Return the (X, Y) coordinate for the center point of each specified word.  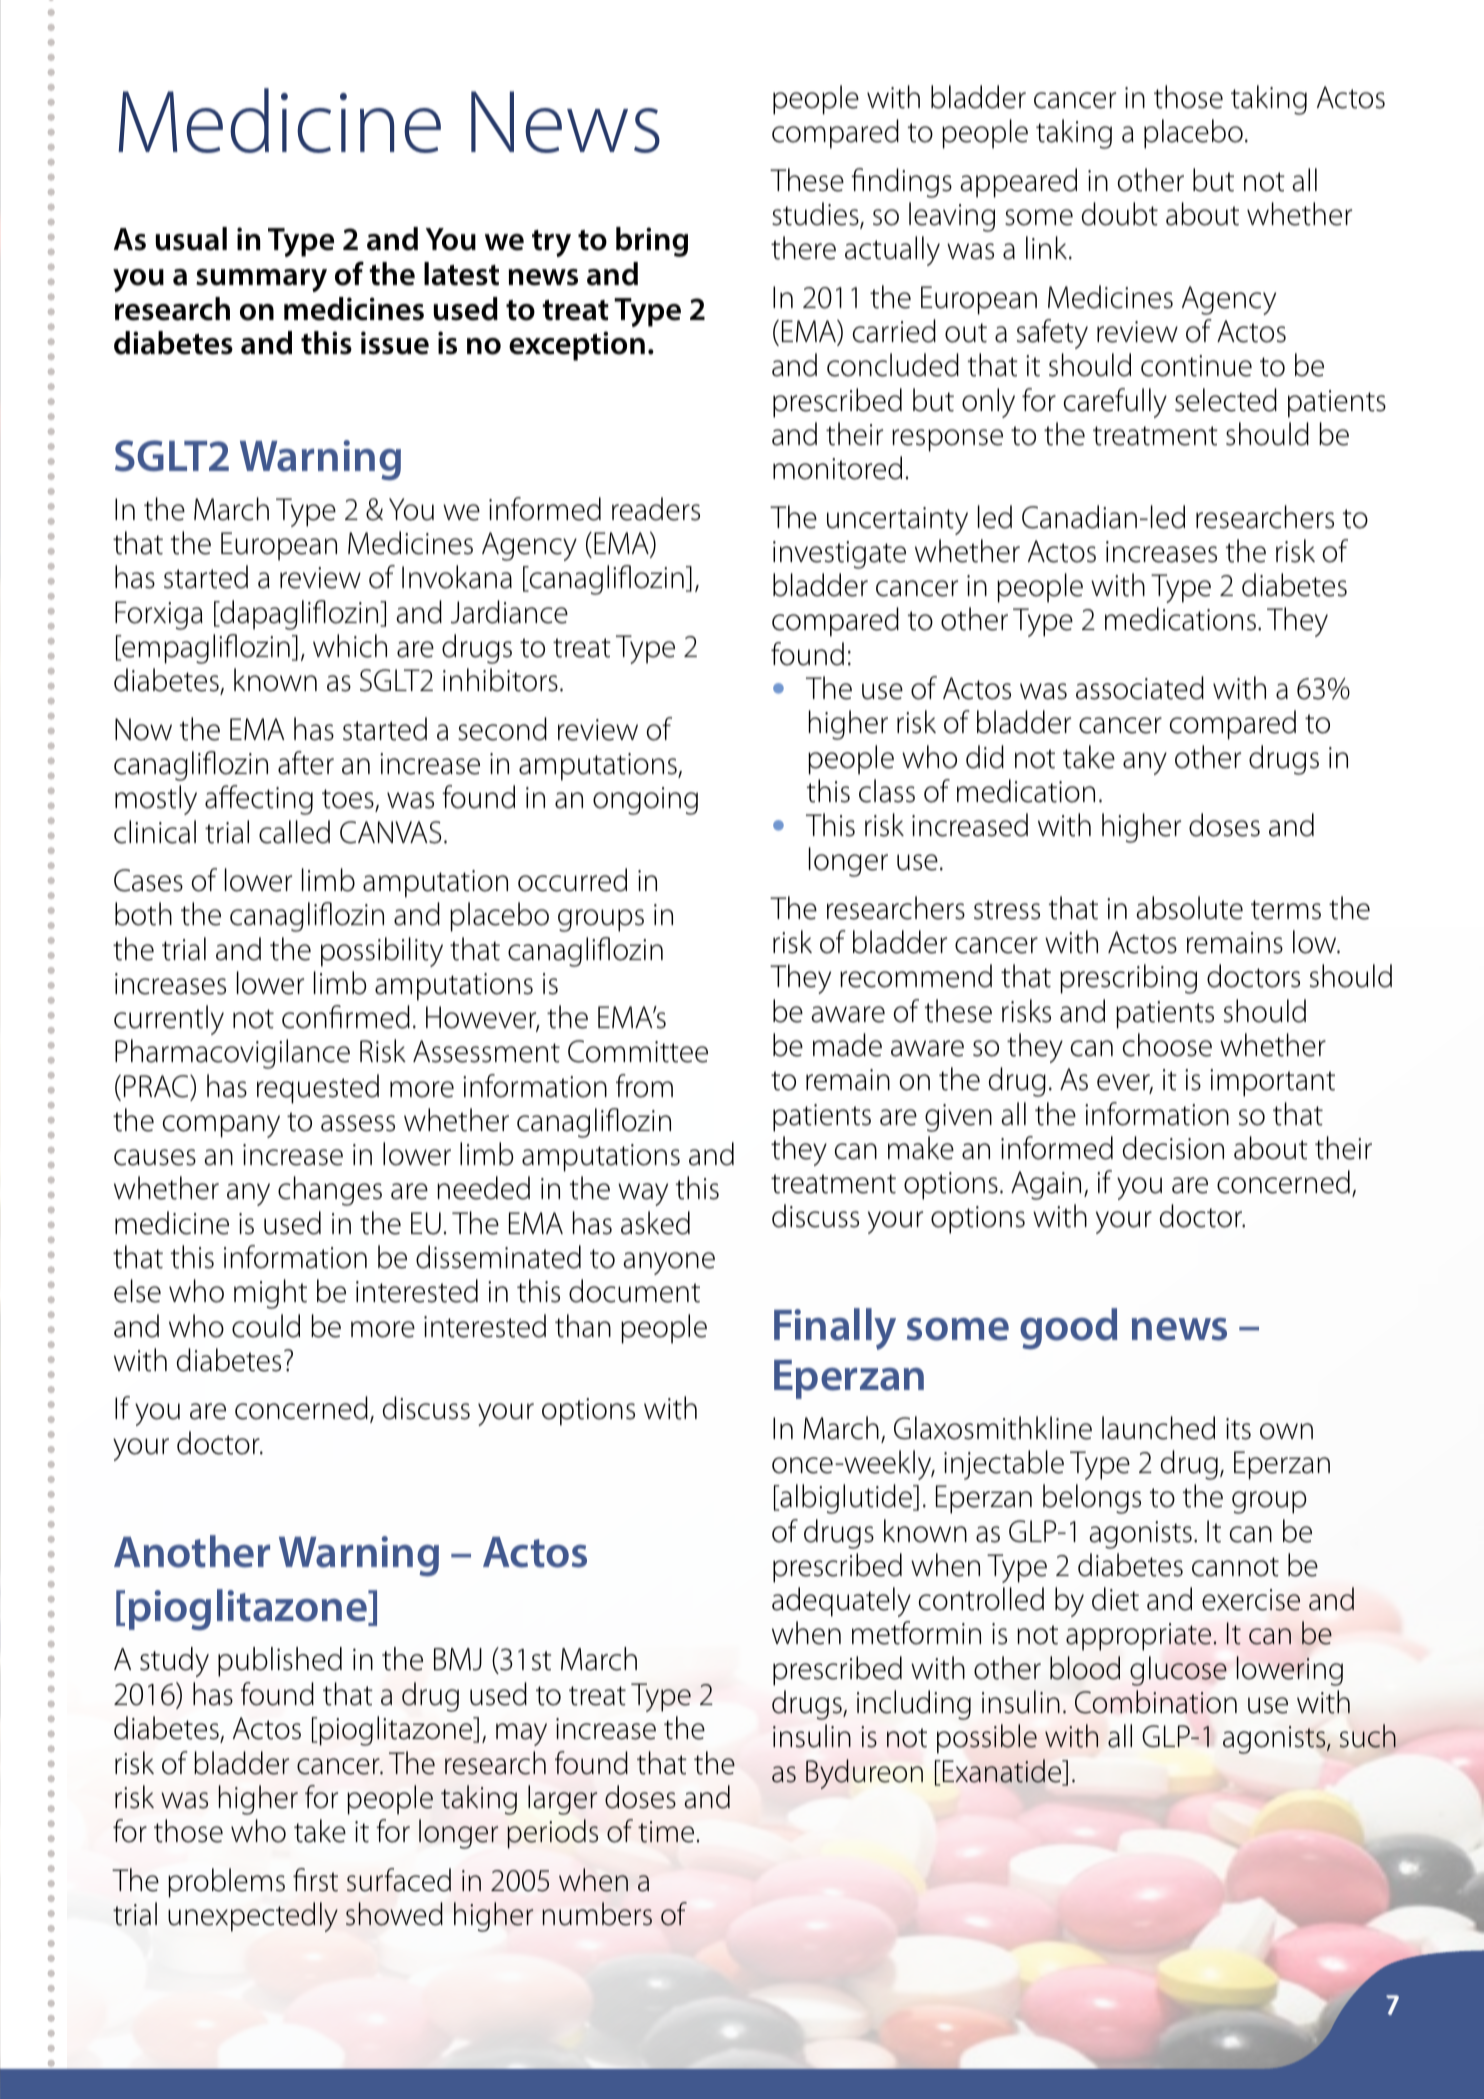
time (666, 1832)
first (315, 1880)
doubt (1120, 214)
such (1368, 1736)
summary (261, 280)
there (803, 248)
